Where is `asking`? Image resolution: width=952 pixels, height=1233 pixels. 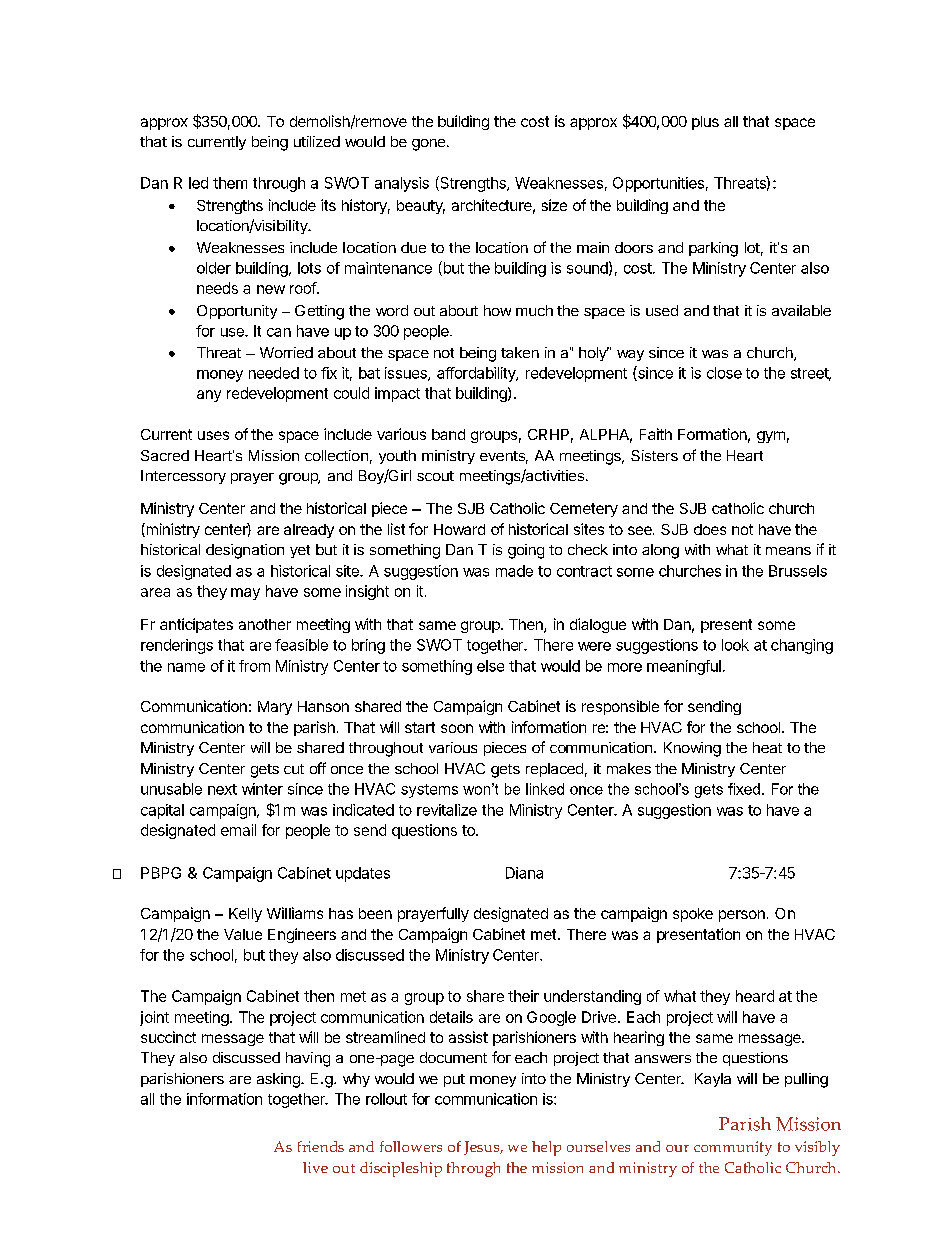
asking is located at coordinates (279, 1080).
